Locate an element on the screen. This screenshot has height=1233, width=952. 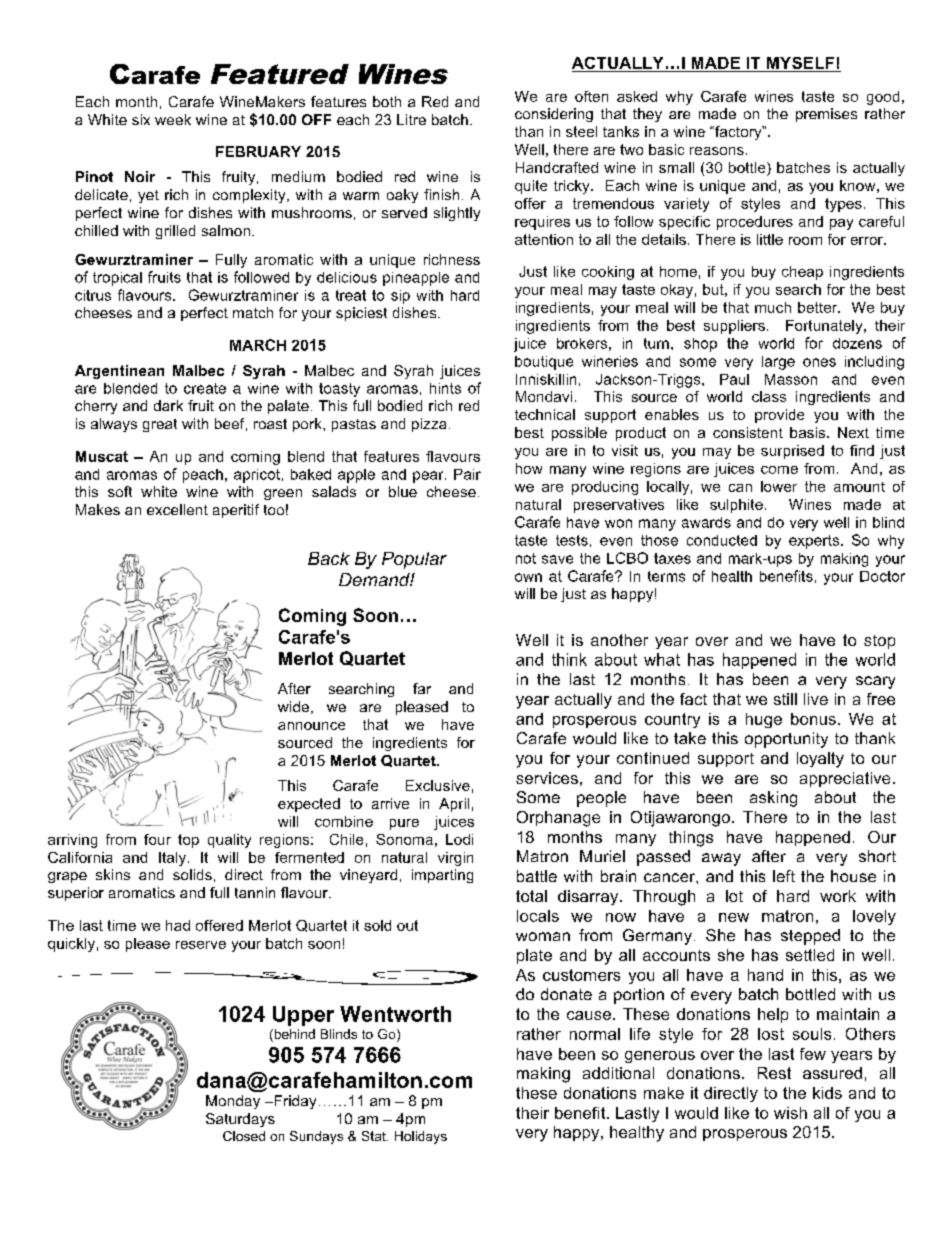
premises is located at coordinates (826, 115).
